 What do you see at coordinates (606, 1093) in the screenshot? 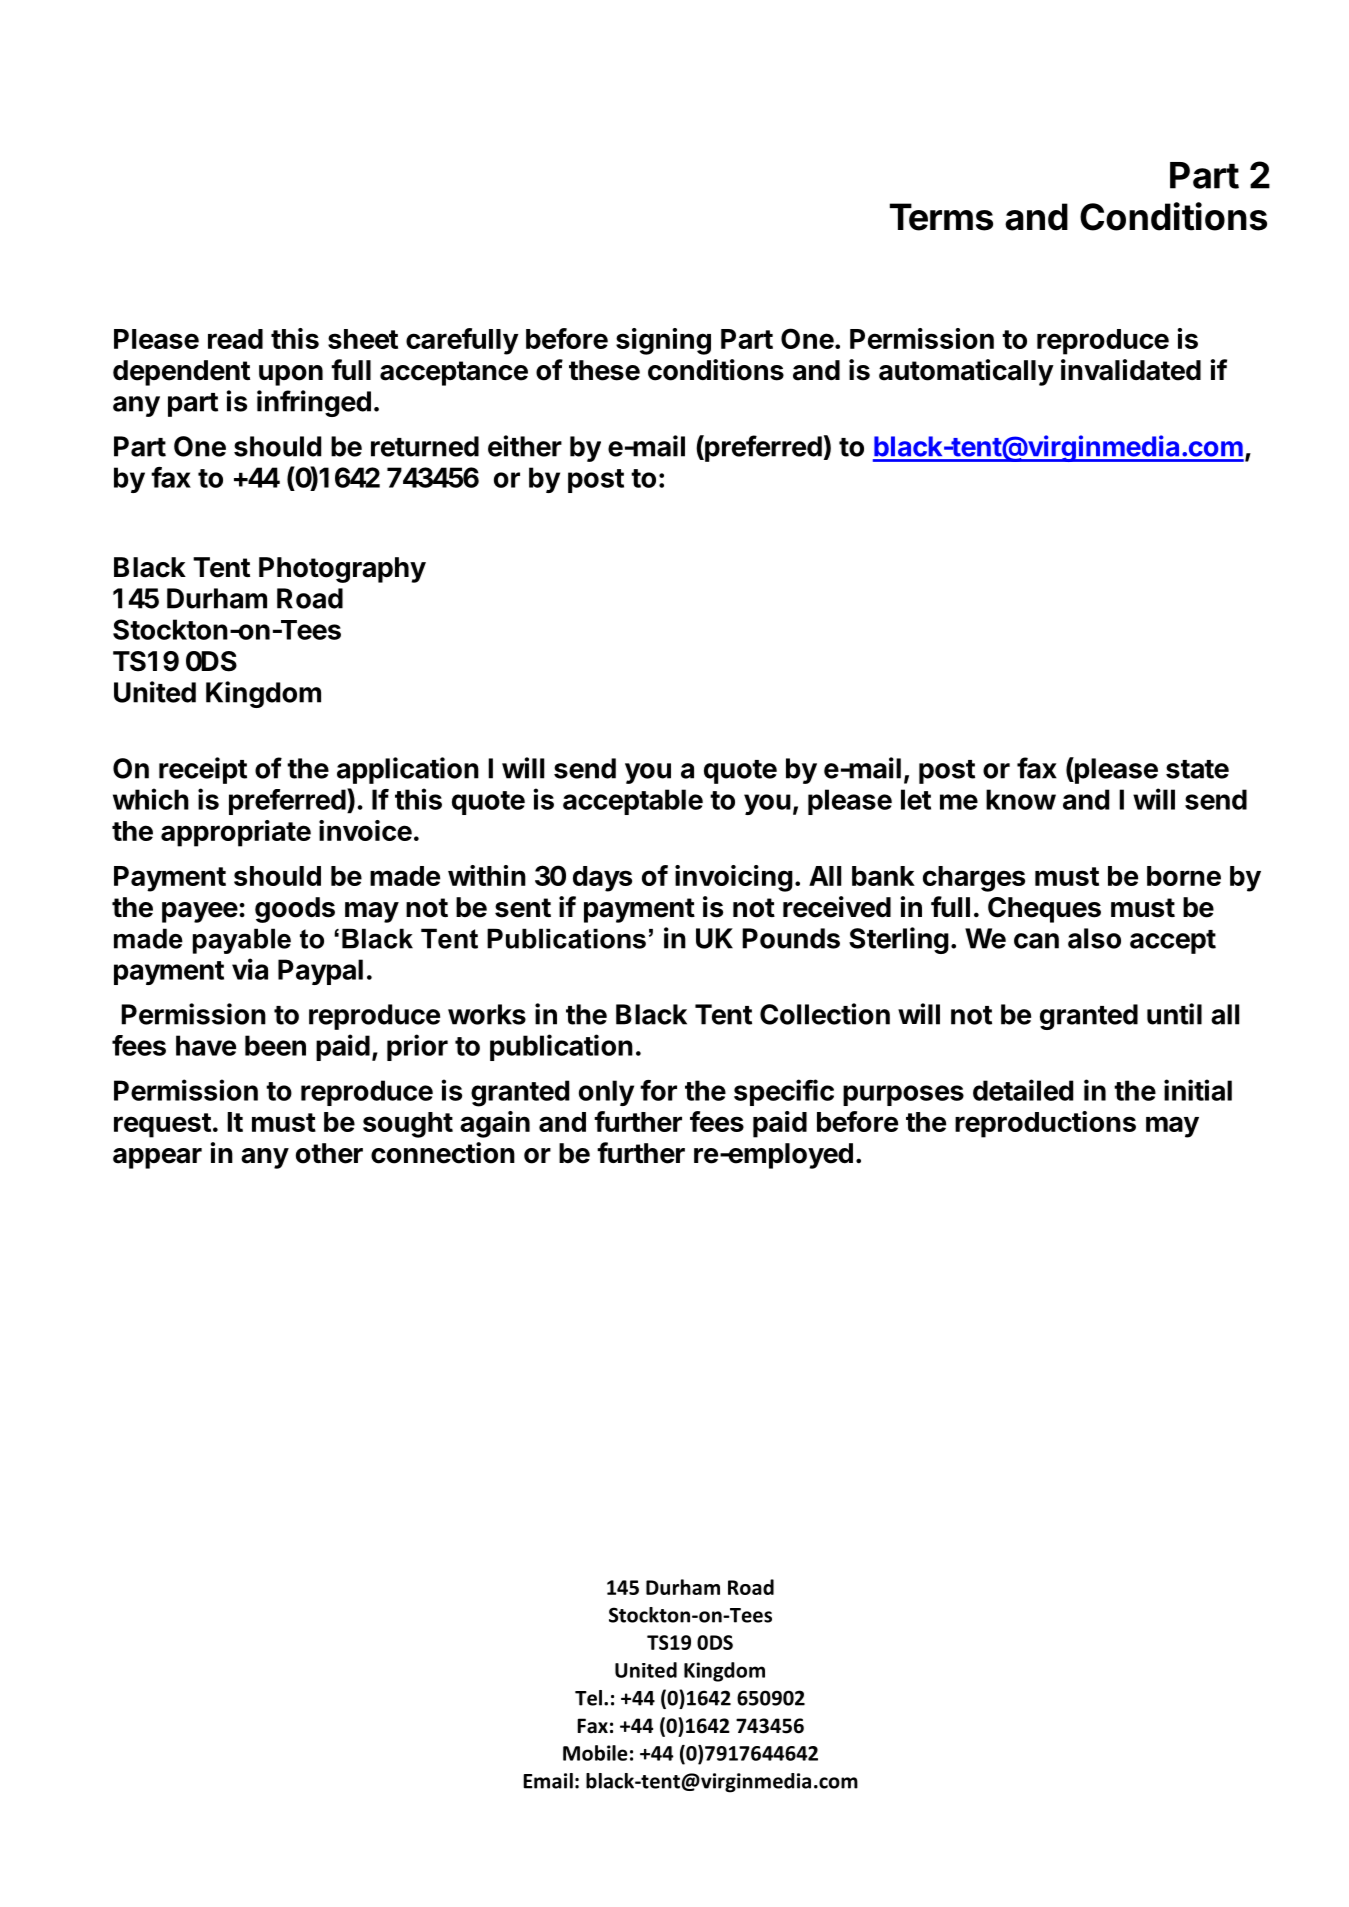
I see `only` at bounding box center [606, 1093].
